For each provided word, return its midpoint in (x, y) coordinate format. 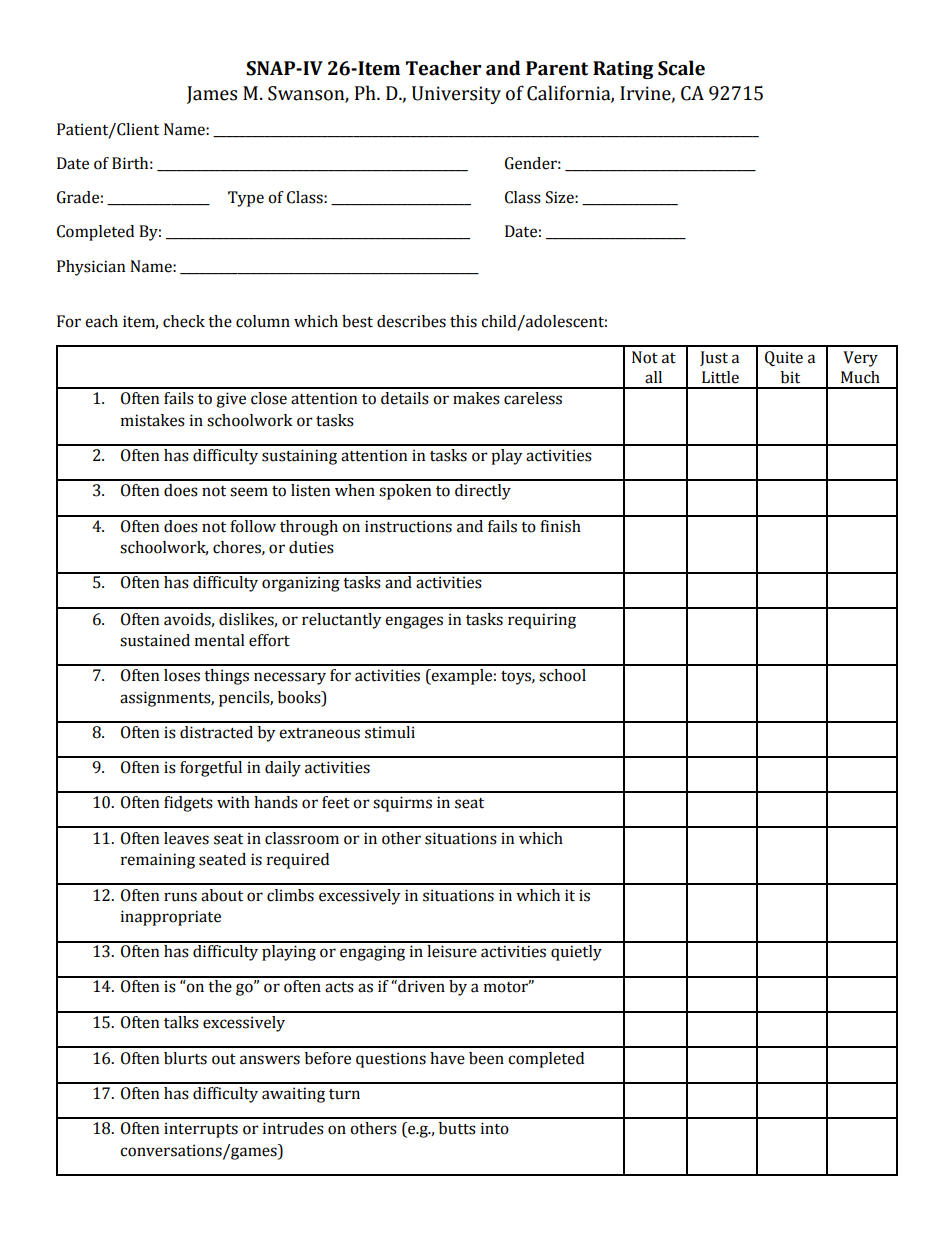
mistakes (153, 420)
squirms (402, 804)
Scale (681, 68)
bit (790, 377)
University (456, 95)
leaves (186, 838)
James (212, 95)
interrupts (201, 1130)
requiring (542, 621)
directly (483, 492)
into (495, 1128)
